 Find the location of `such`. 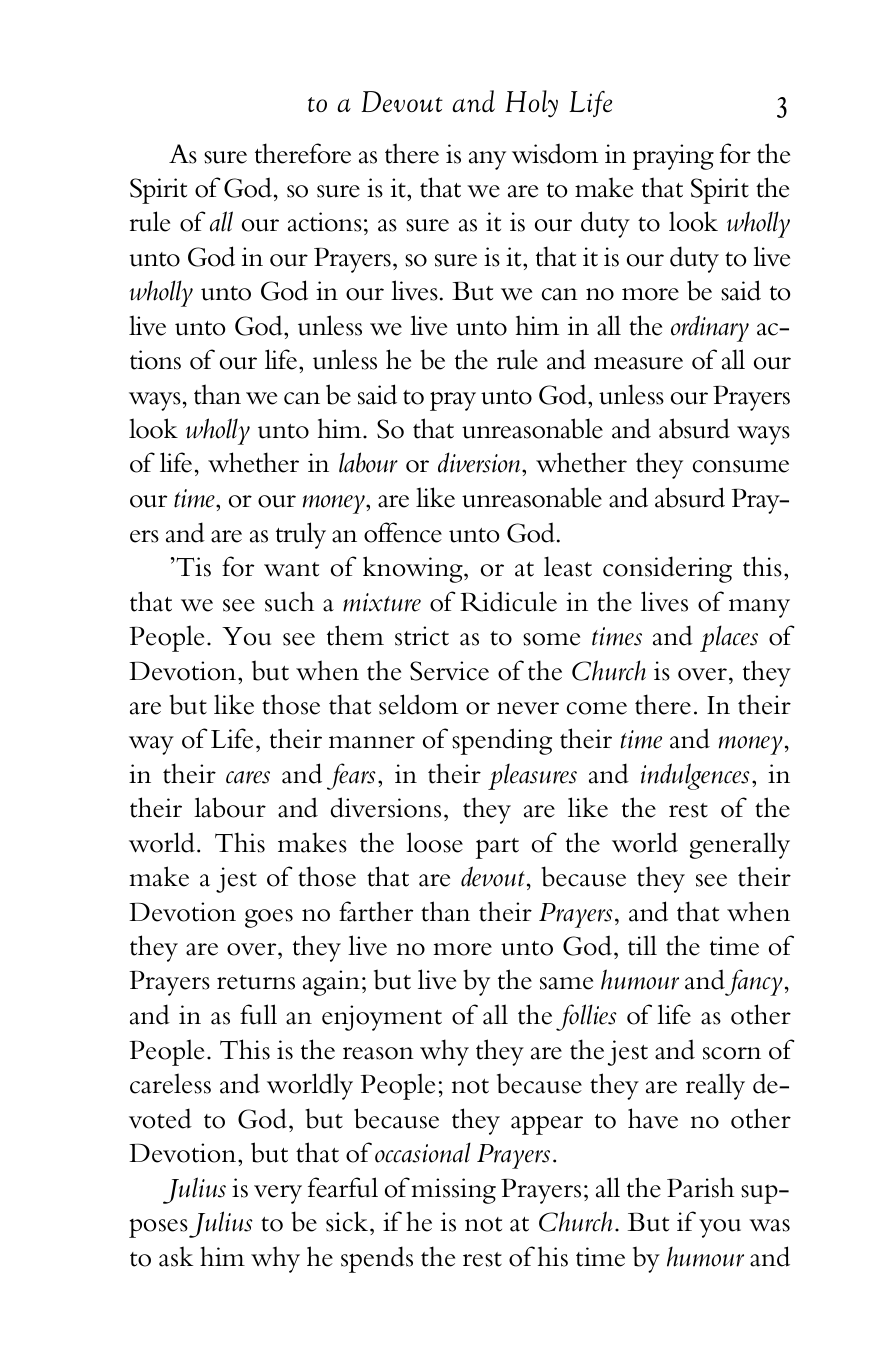

such is located at coordinates (289, 601).
